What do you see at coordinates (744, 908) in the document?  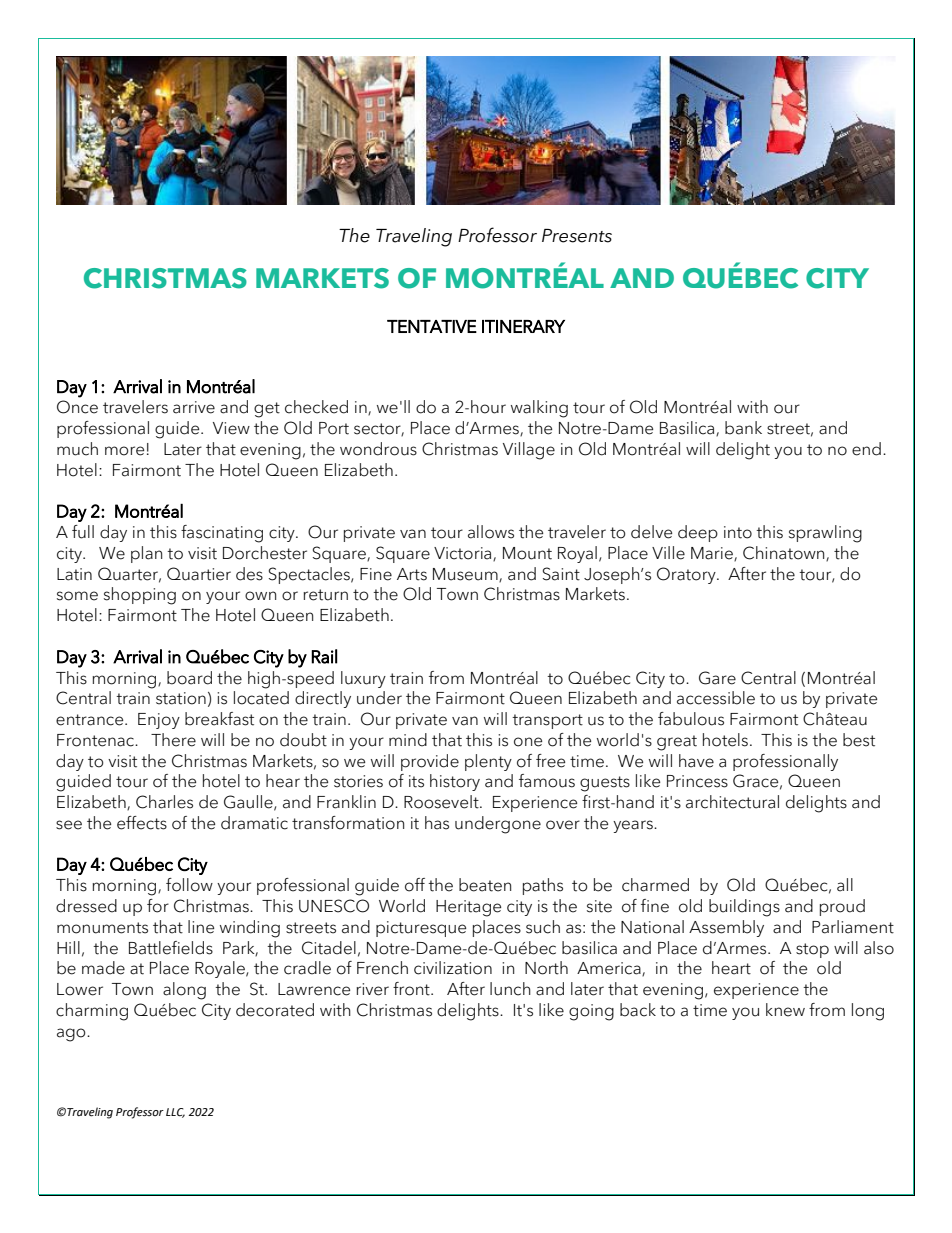 I see `buildings` at bounding box center [744, 908].
